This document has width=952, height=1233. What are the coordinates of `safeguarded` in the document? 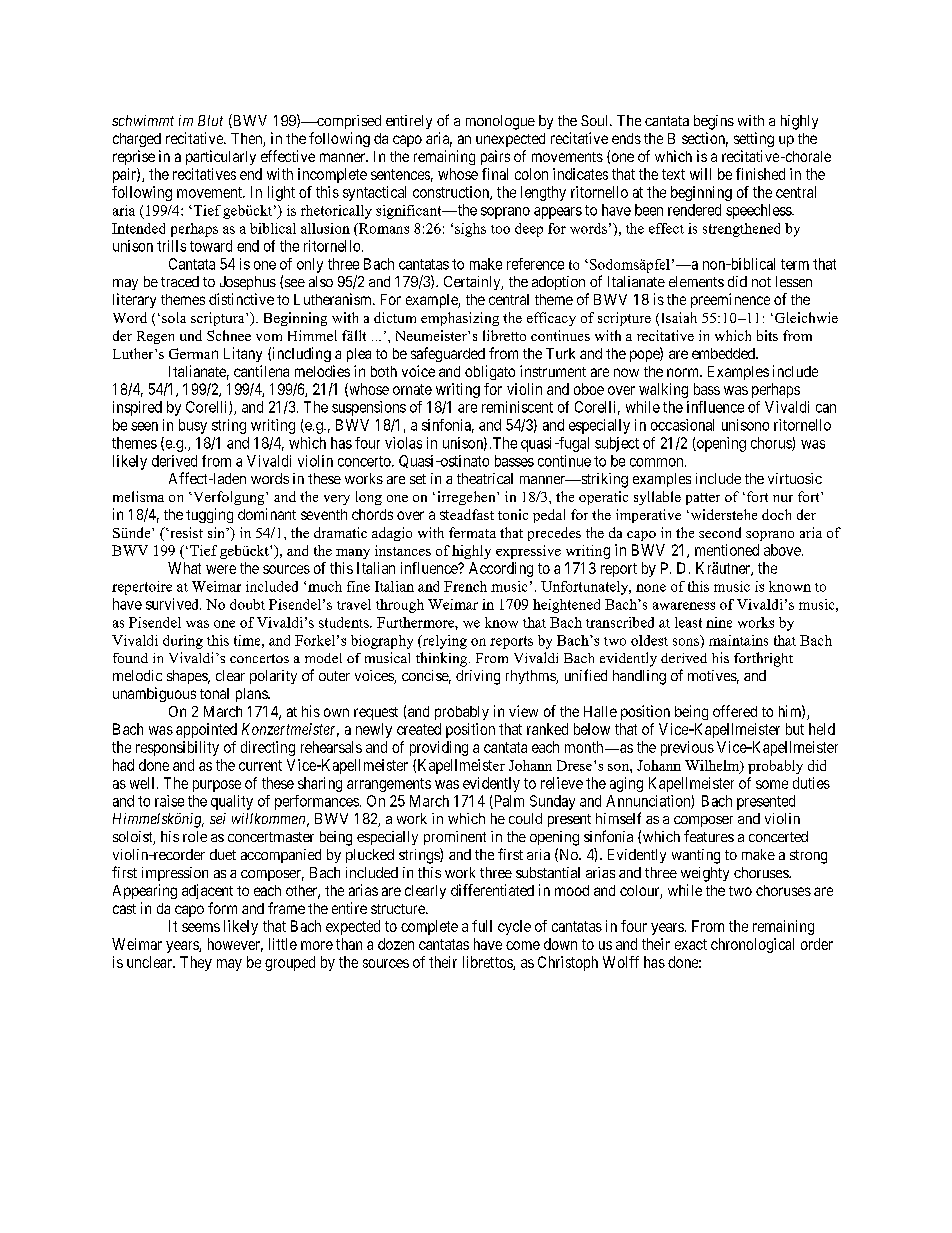 It's located at (448, 354).
